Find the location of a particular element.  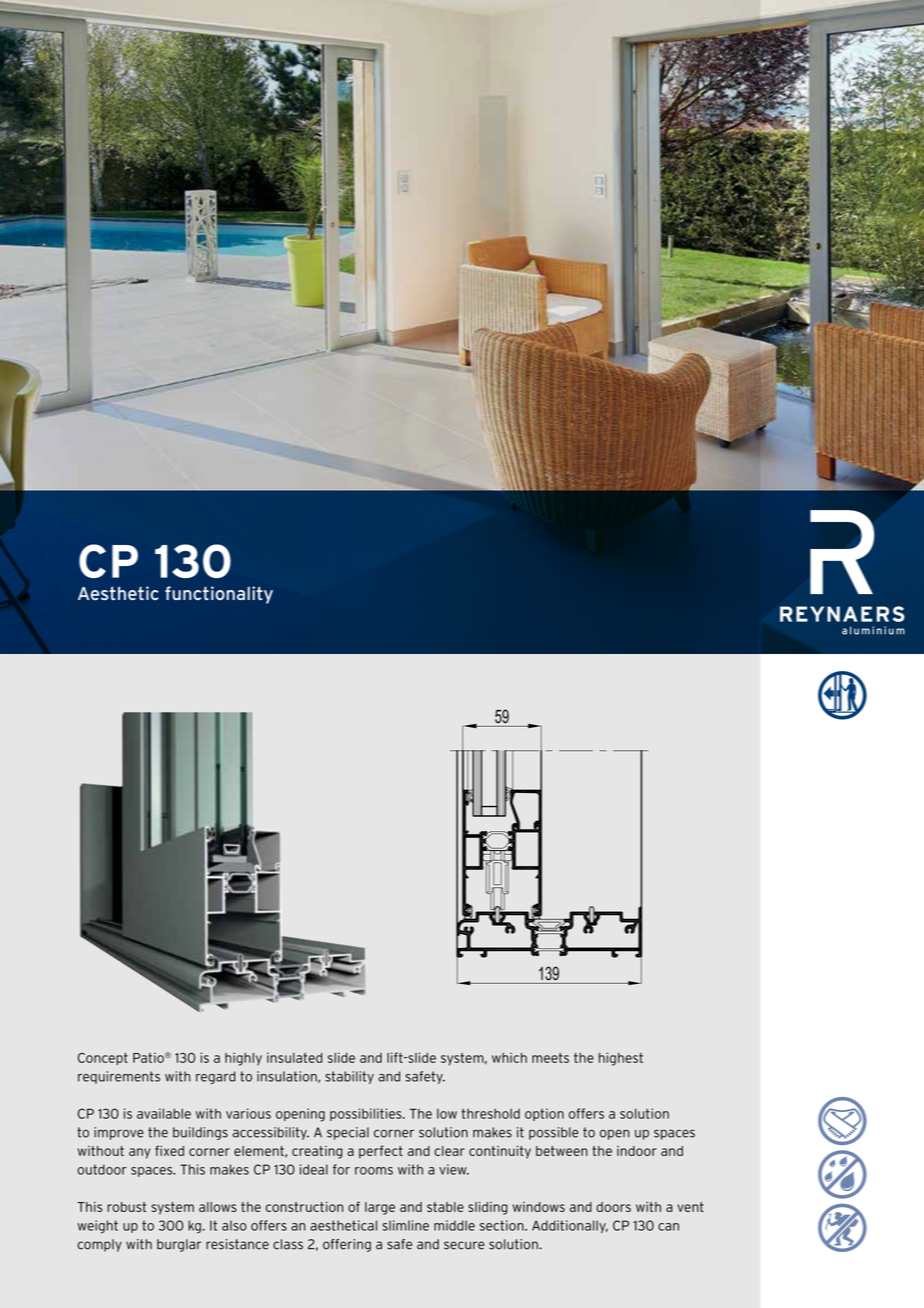

burglar is located at coordinates (179, 1245).
